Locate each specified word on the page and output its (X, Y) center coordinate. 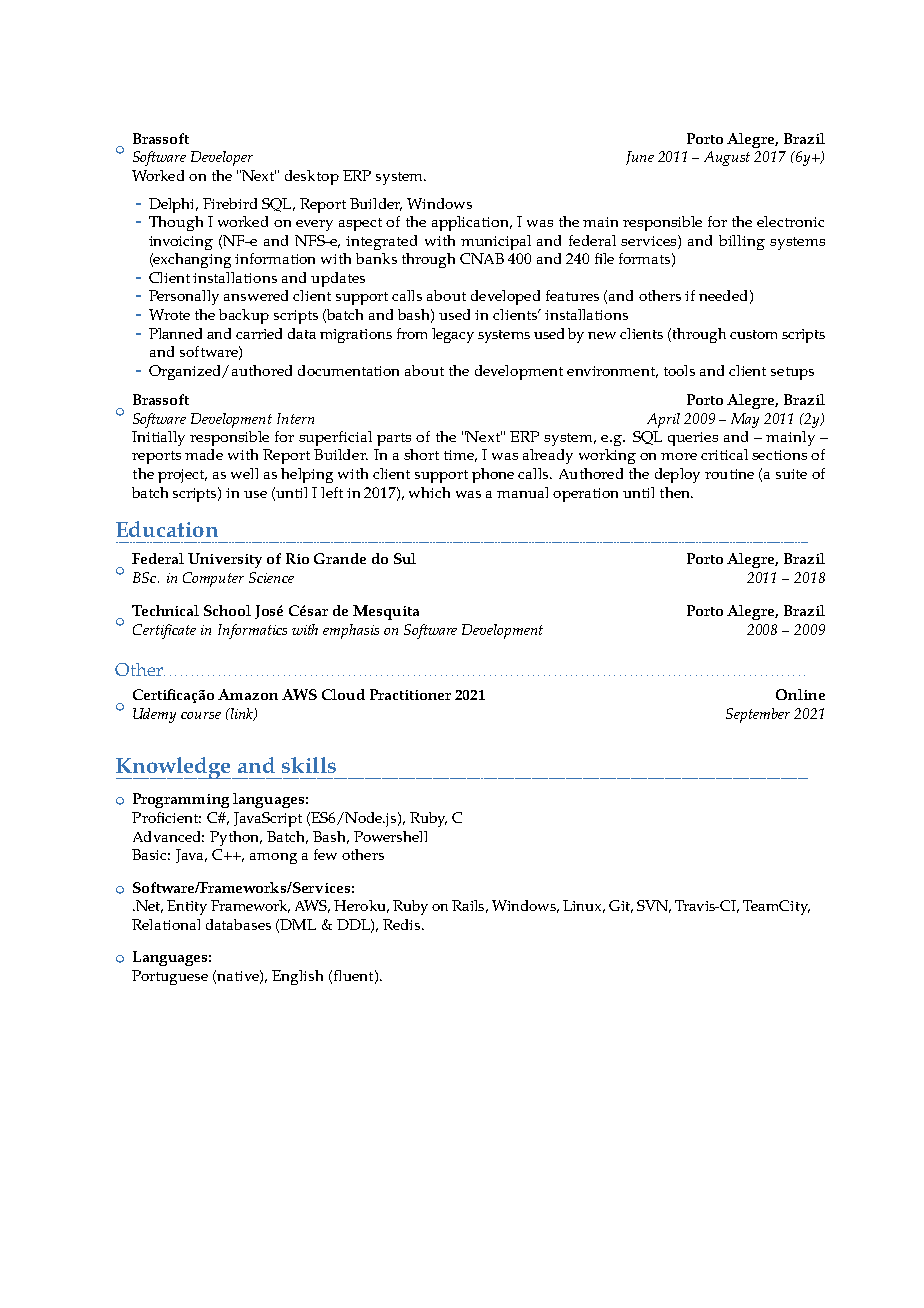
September (758, 715)
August (727, 158)
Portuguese (170, 977)
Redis (403, 924)
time (460, 456)
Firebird (230, 203)
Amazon (248, 694)
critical (724, 454)
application (471, 223)
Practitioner (410, 694)
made (204, 454)
